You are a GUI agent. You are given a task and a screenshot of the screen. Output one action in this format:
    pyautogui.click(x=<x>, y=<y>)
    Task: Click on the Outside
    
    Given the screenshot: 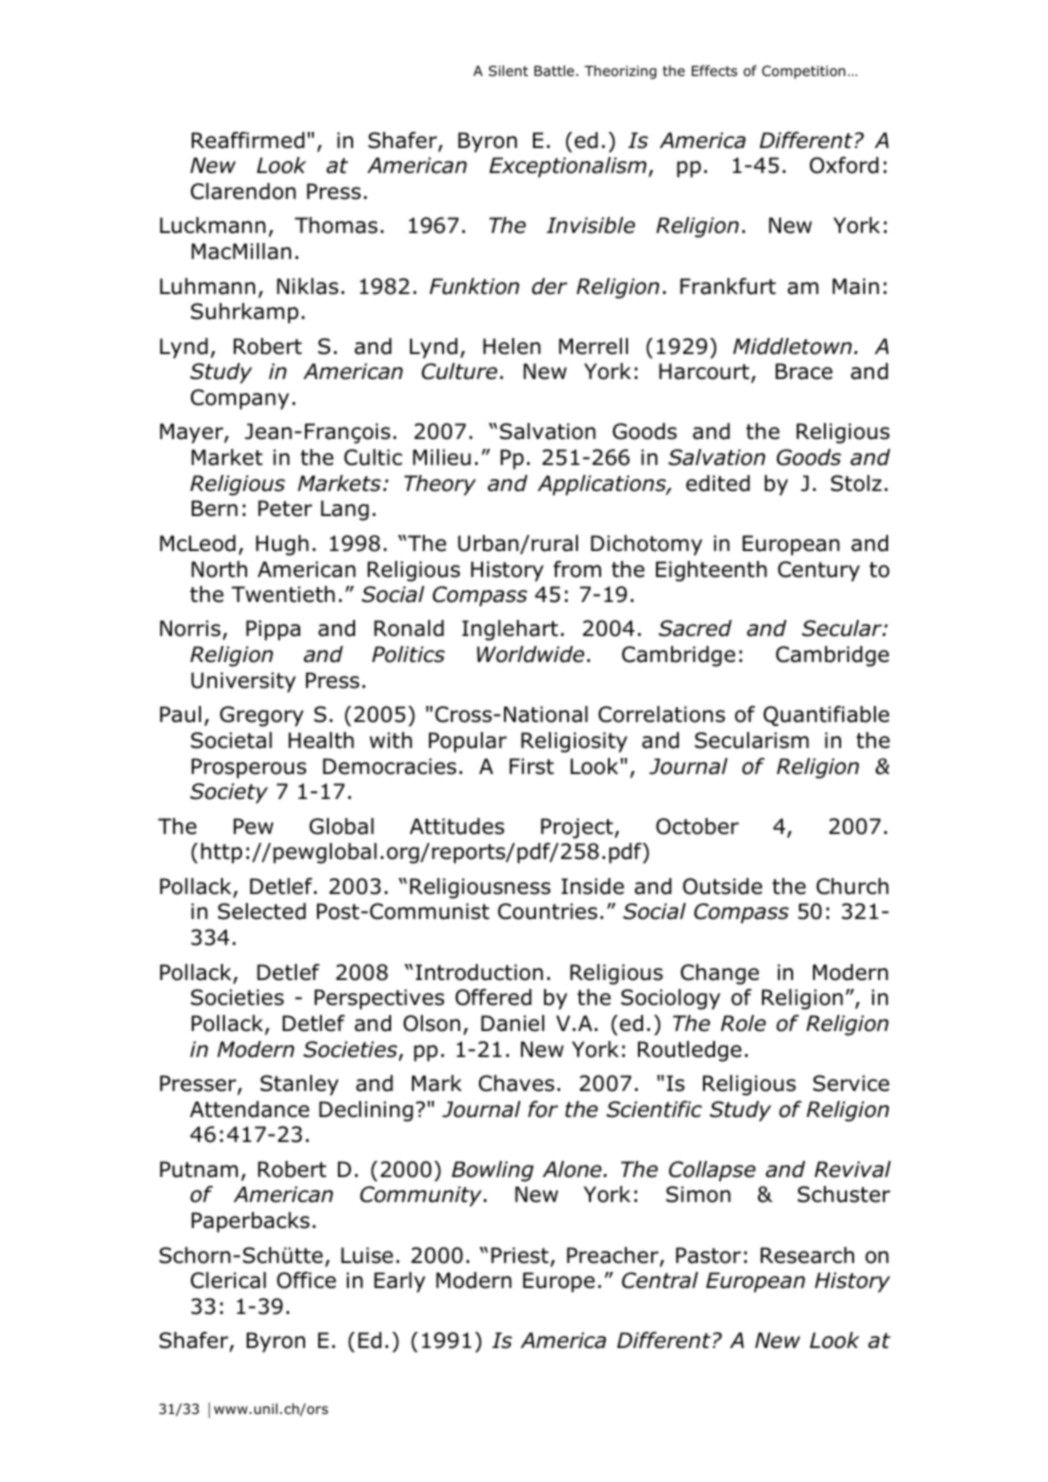 What is the action you would take?
    pyautogui.click(x=722, y=886)
